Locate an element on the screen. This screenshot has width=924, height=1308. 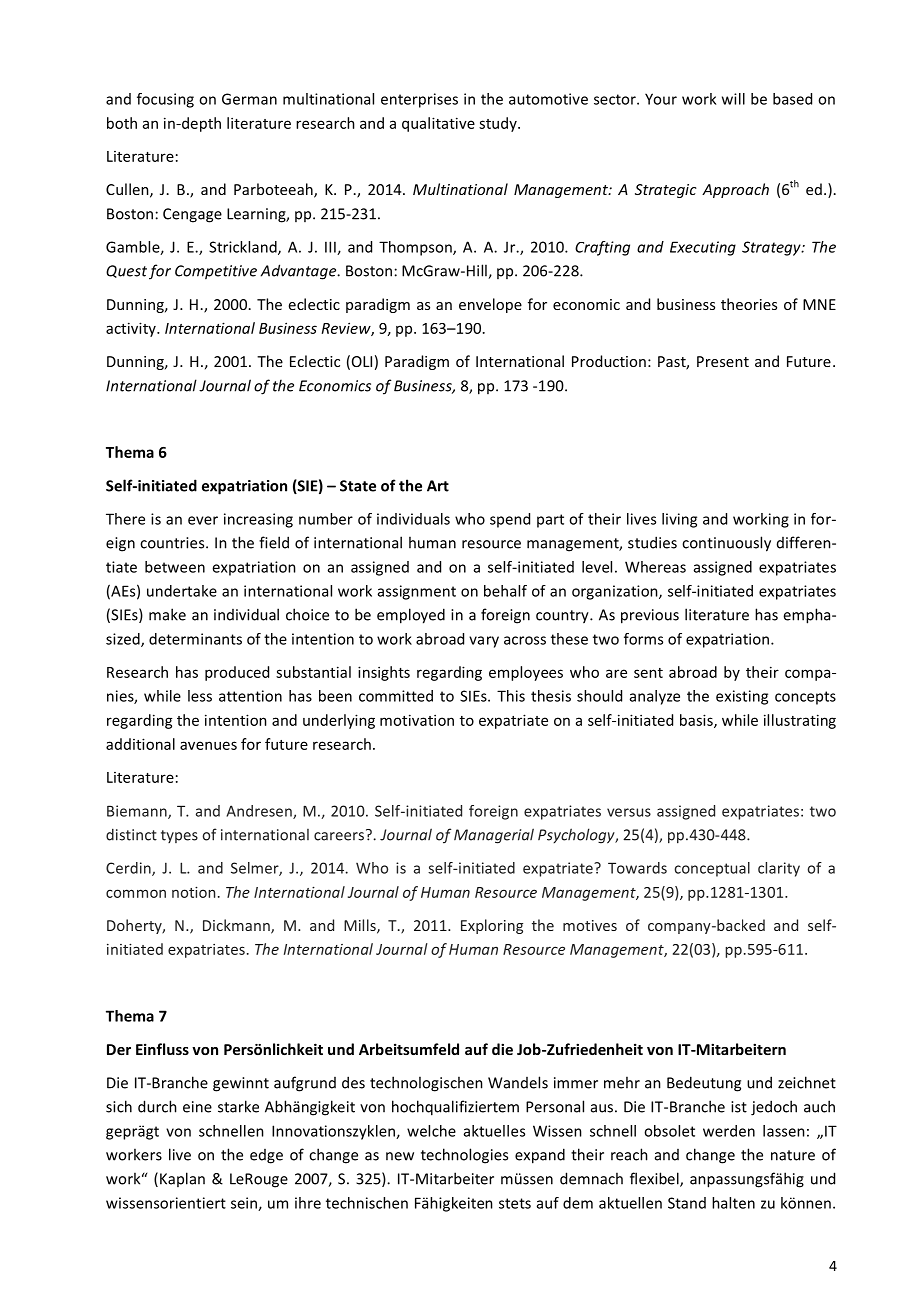
vary is located at coordinates (484, 642).
